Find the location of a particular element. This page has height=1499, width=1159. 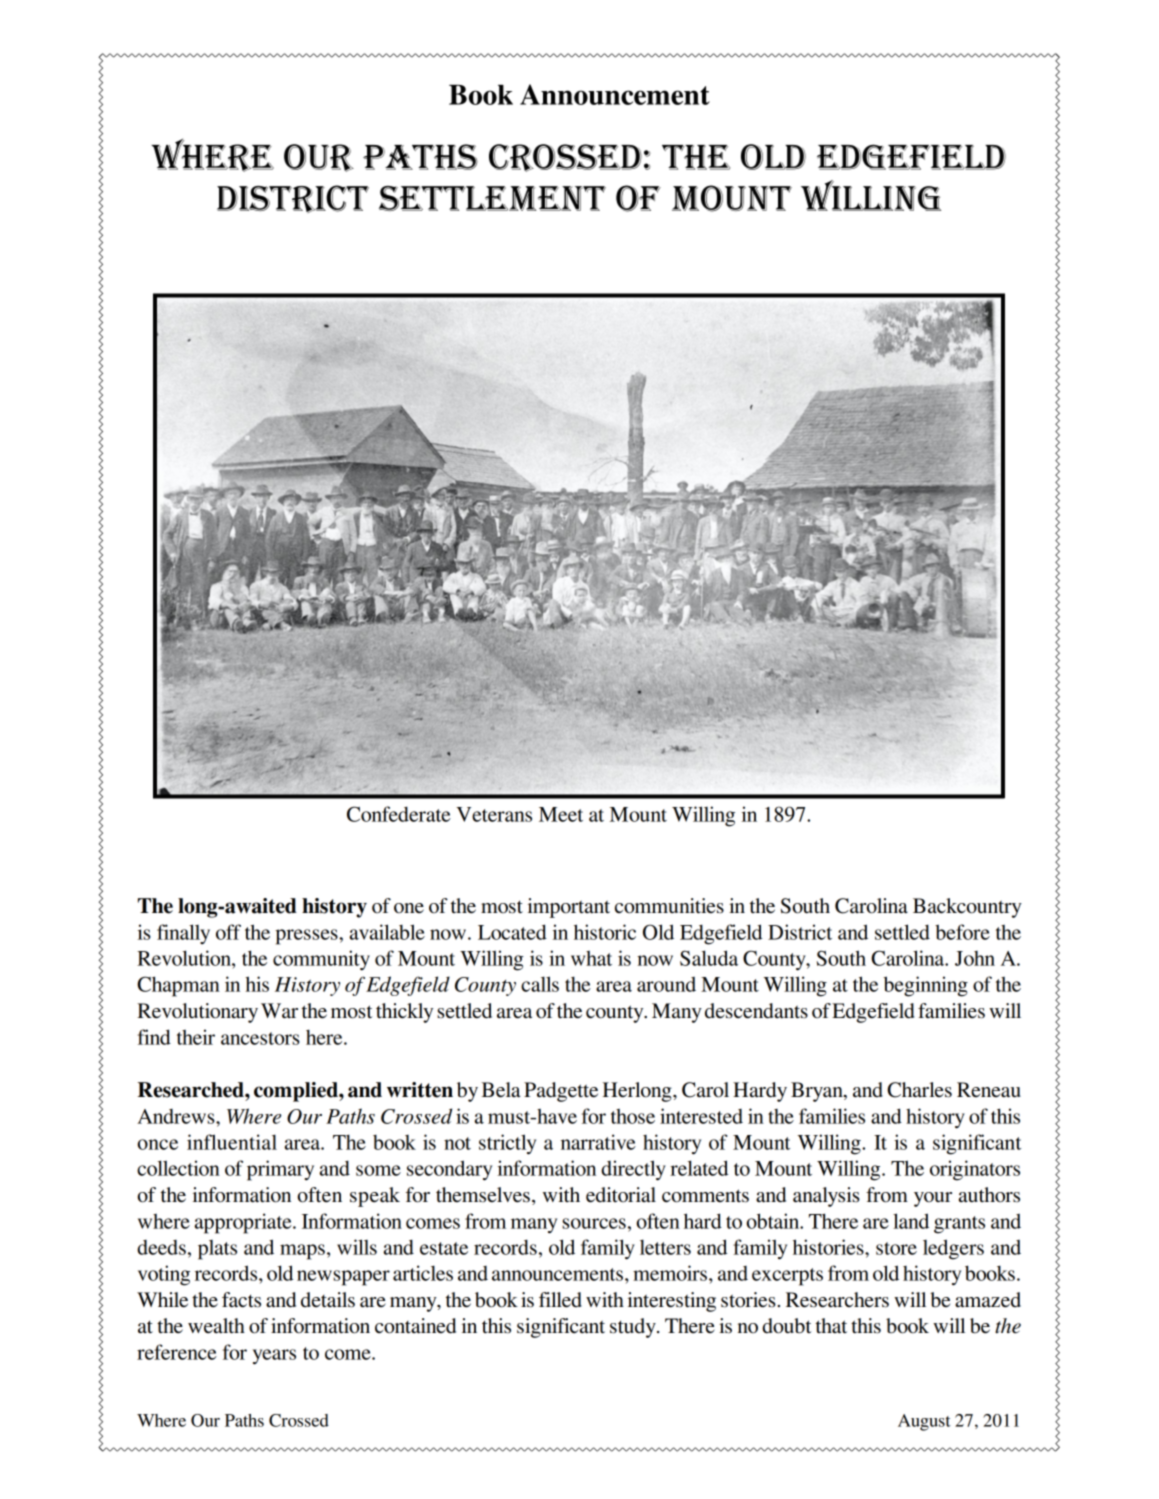

Settlement is located at coordinates (492, 198).
